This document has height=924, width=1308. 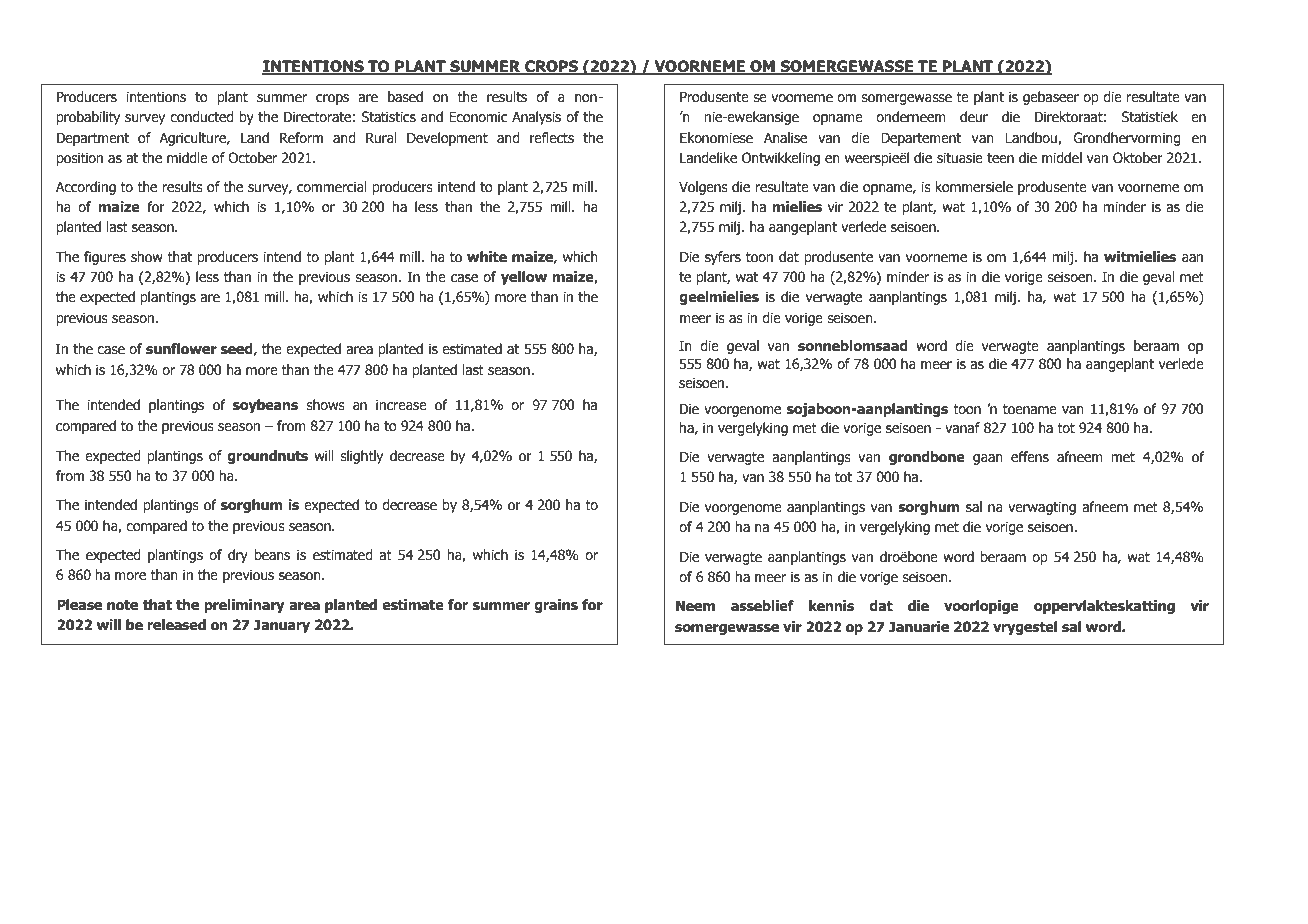 What do you see at coordinates (244, 606) in the document?
I see `preliminary` at bounding box center [244, 606].
